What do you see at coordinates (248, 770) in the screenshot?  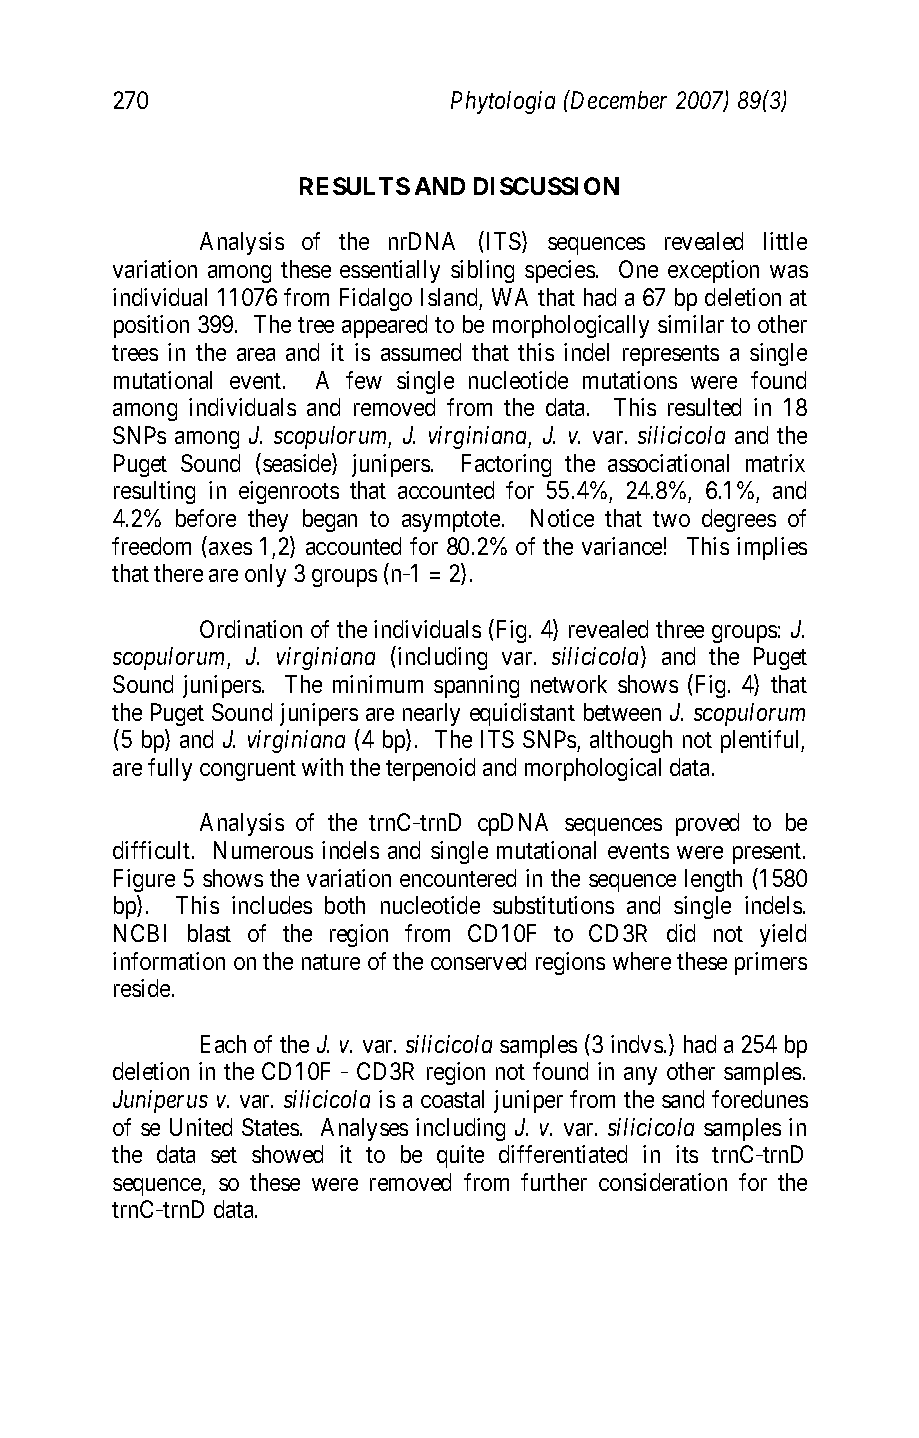 I see `congruent` at bounding box center [248, 770].
